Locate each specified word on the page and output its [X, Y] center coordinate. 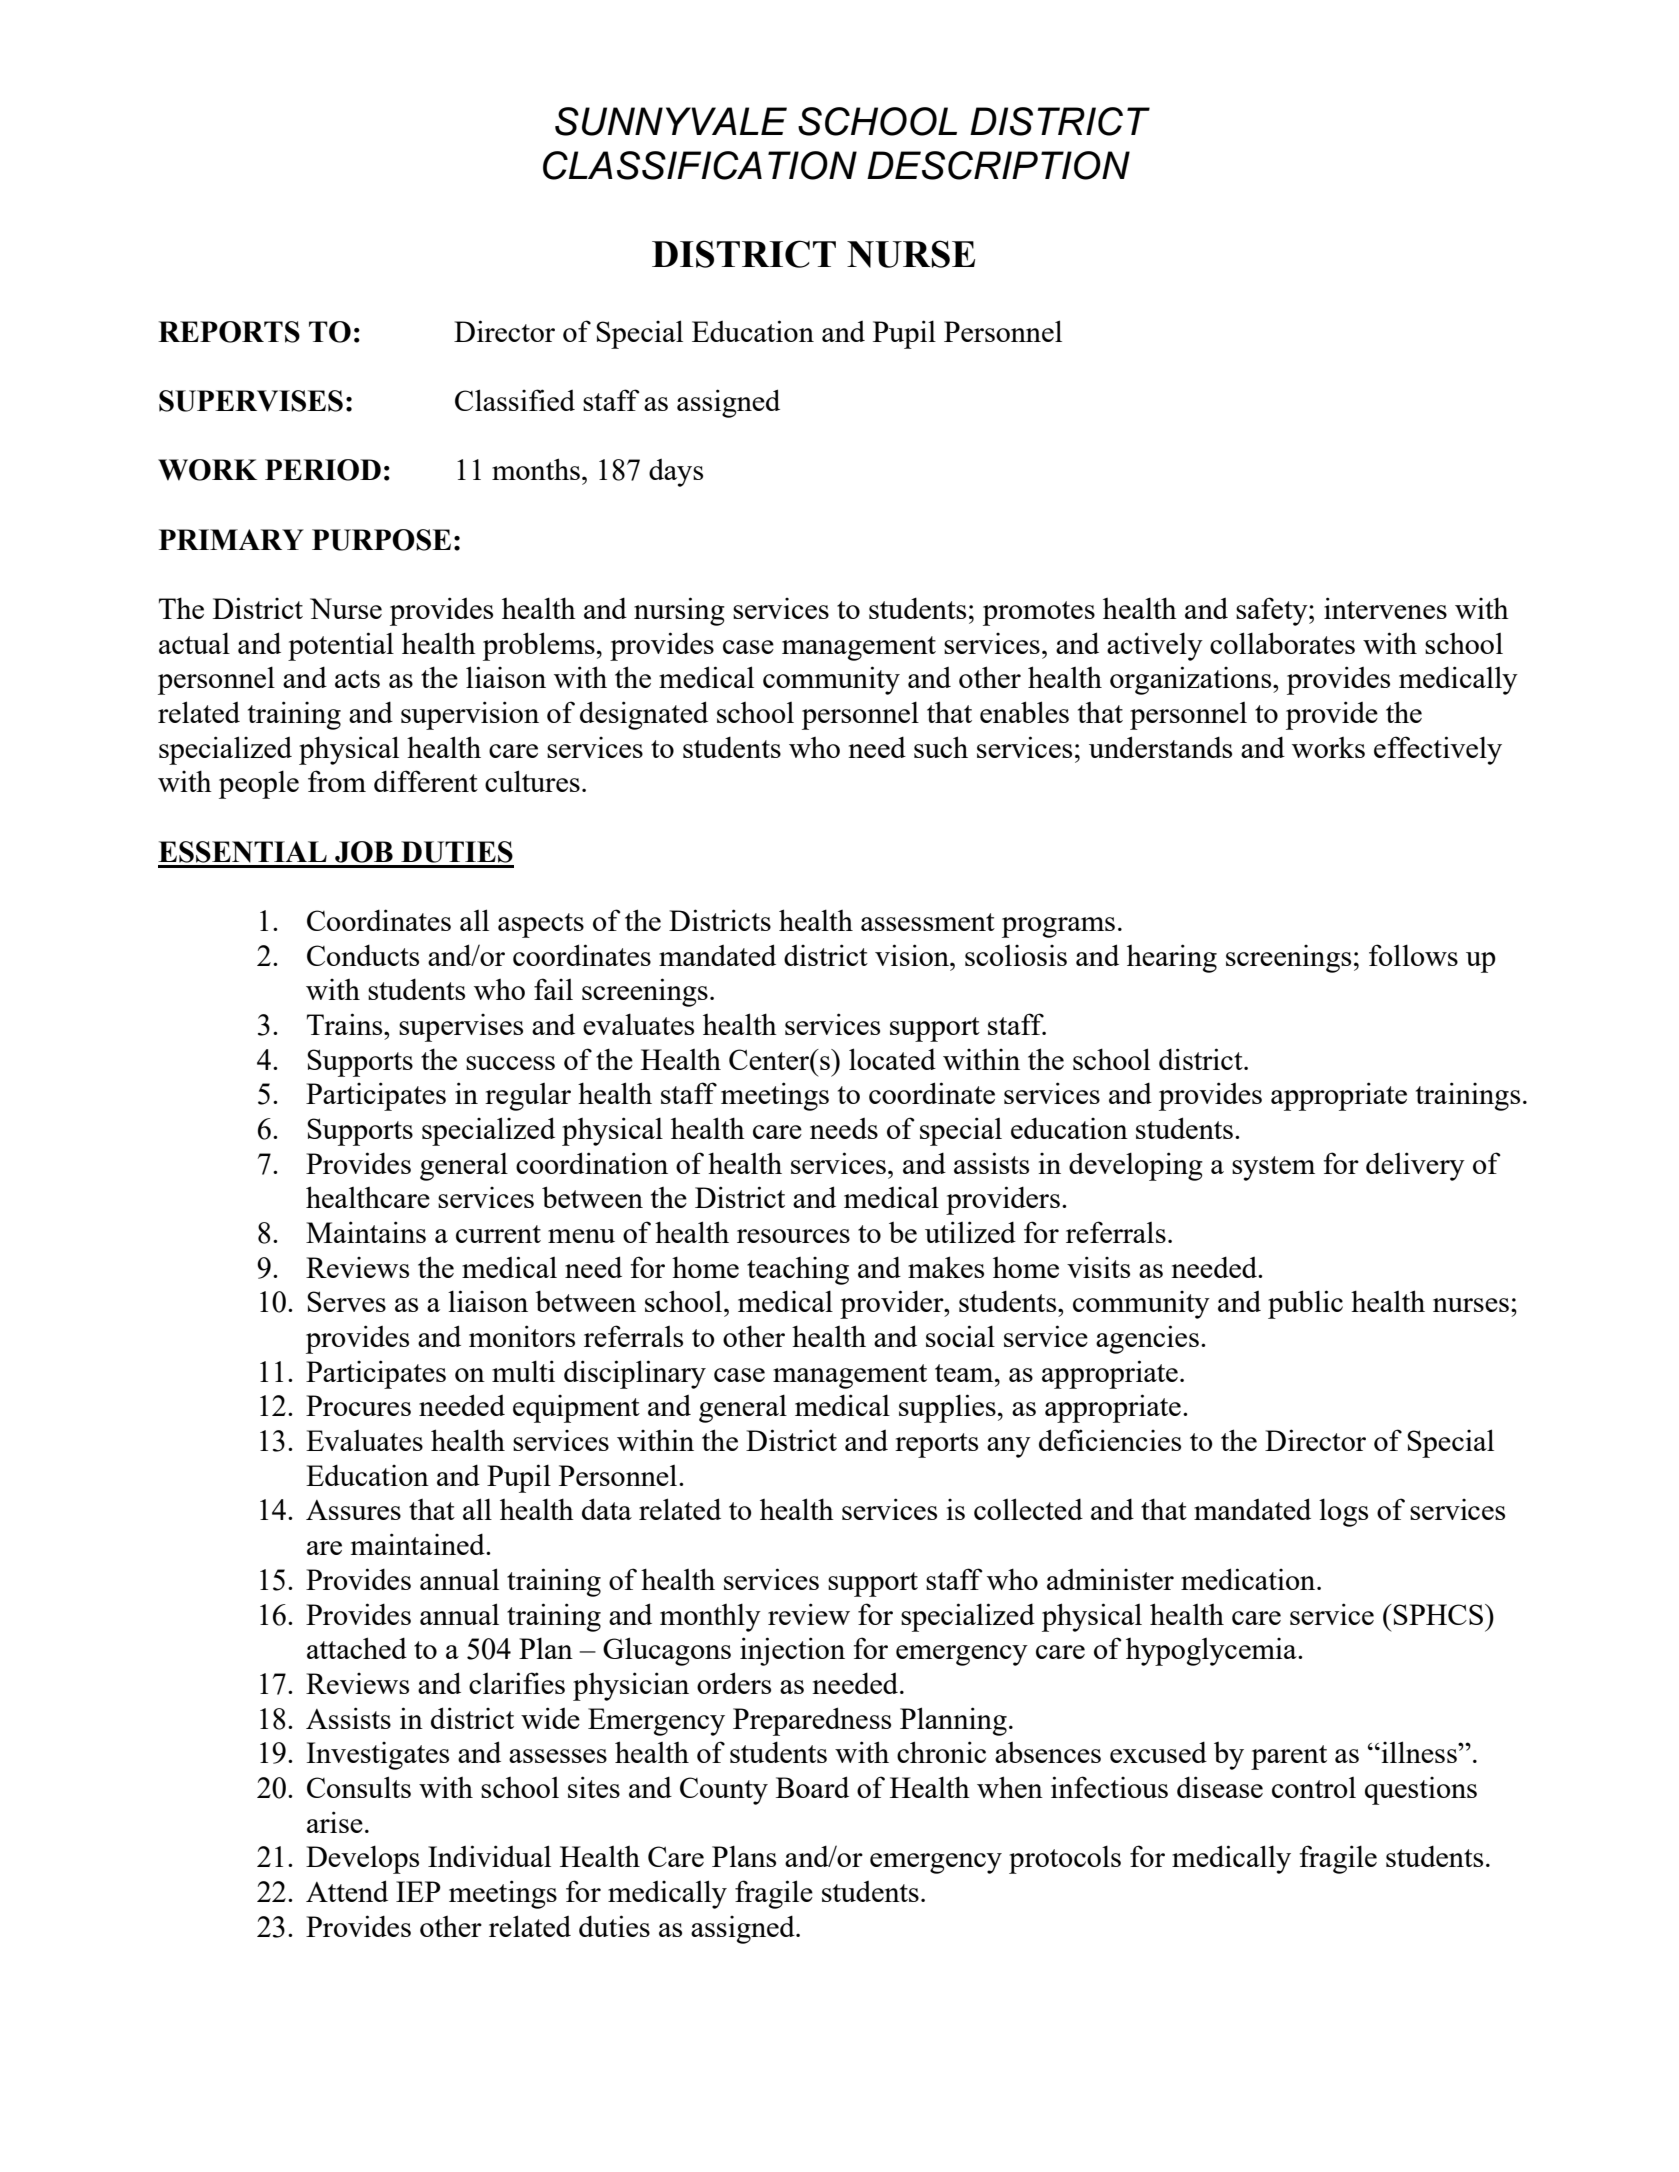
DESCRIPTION [998, 165]
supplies [947, 1408]
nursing [679, 611]
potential [341, 646]
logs [1343, 1512]
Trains [346, 1024]
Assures [353, 1510]
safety [1273, 611]
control [1314, 1787]
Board [812, 1787]
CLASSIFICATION [700, 165]
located [892, 1059]
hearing [1172, 958]
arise [335, 1822]
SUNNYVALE [671, 121]
